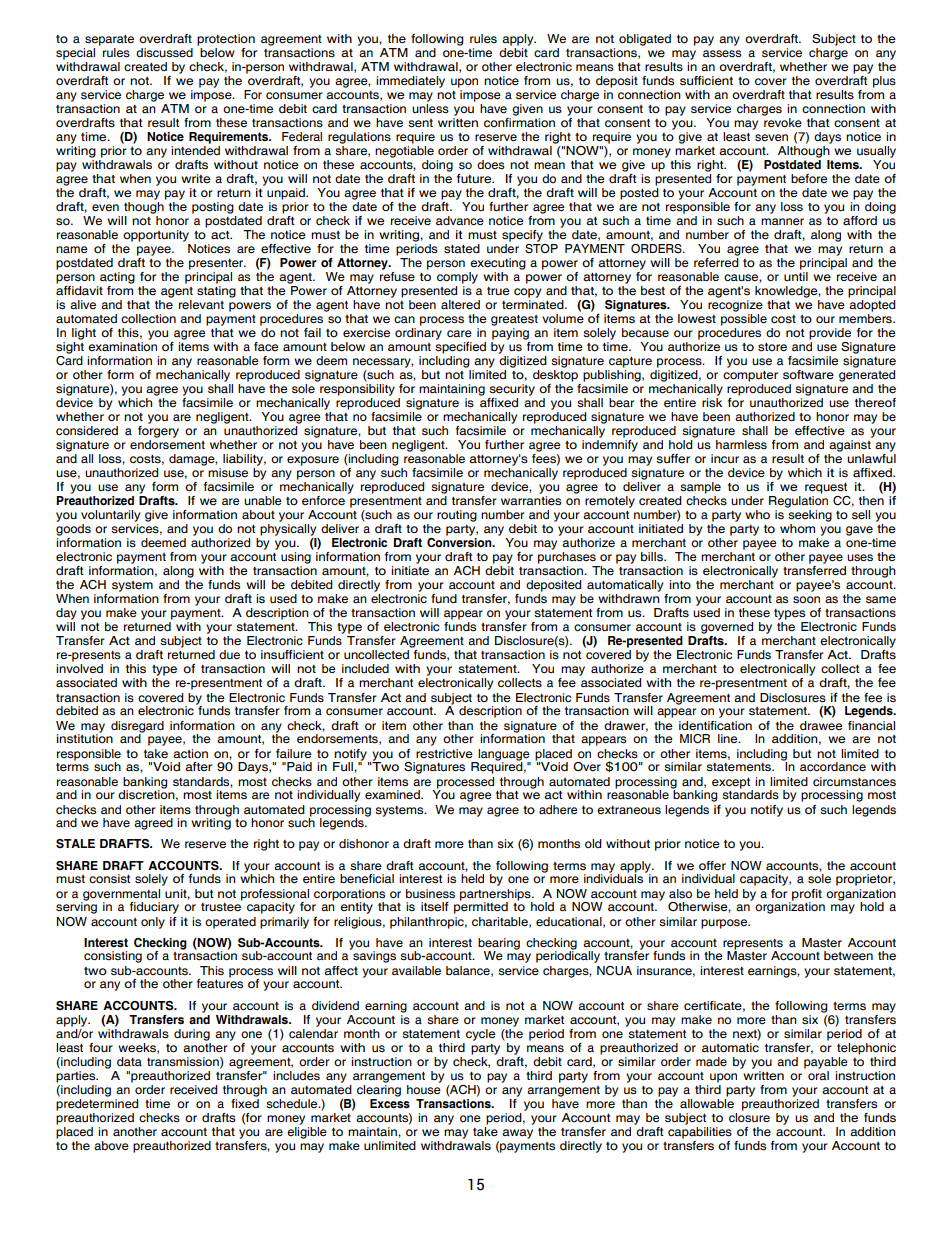 This screenshot has height=1233, width=952. I want to click on predetermined, so click(97, 1103).
